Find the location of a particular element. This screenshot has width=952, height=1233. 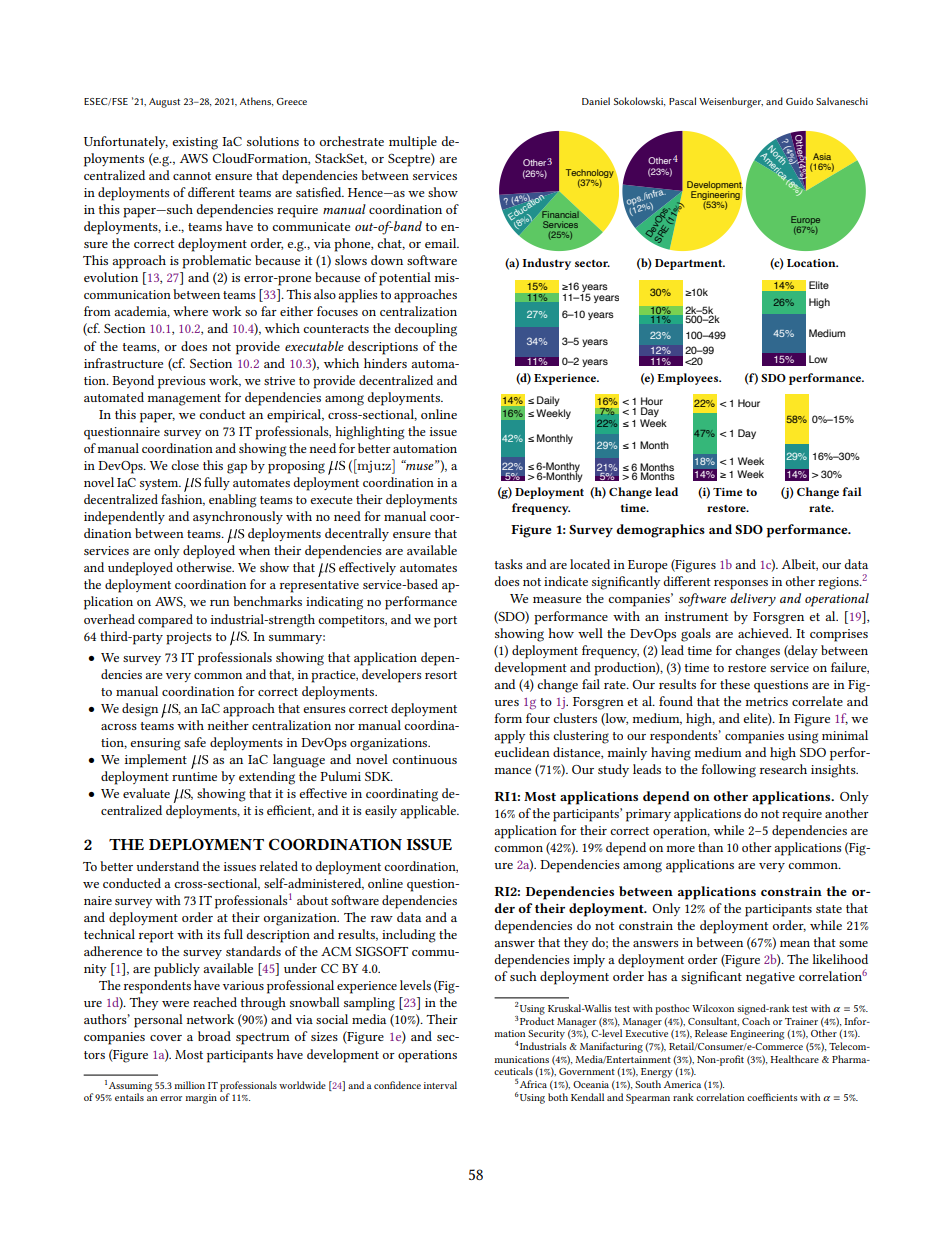

compared is located at coordinates (165, 621).
